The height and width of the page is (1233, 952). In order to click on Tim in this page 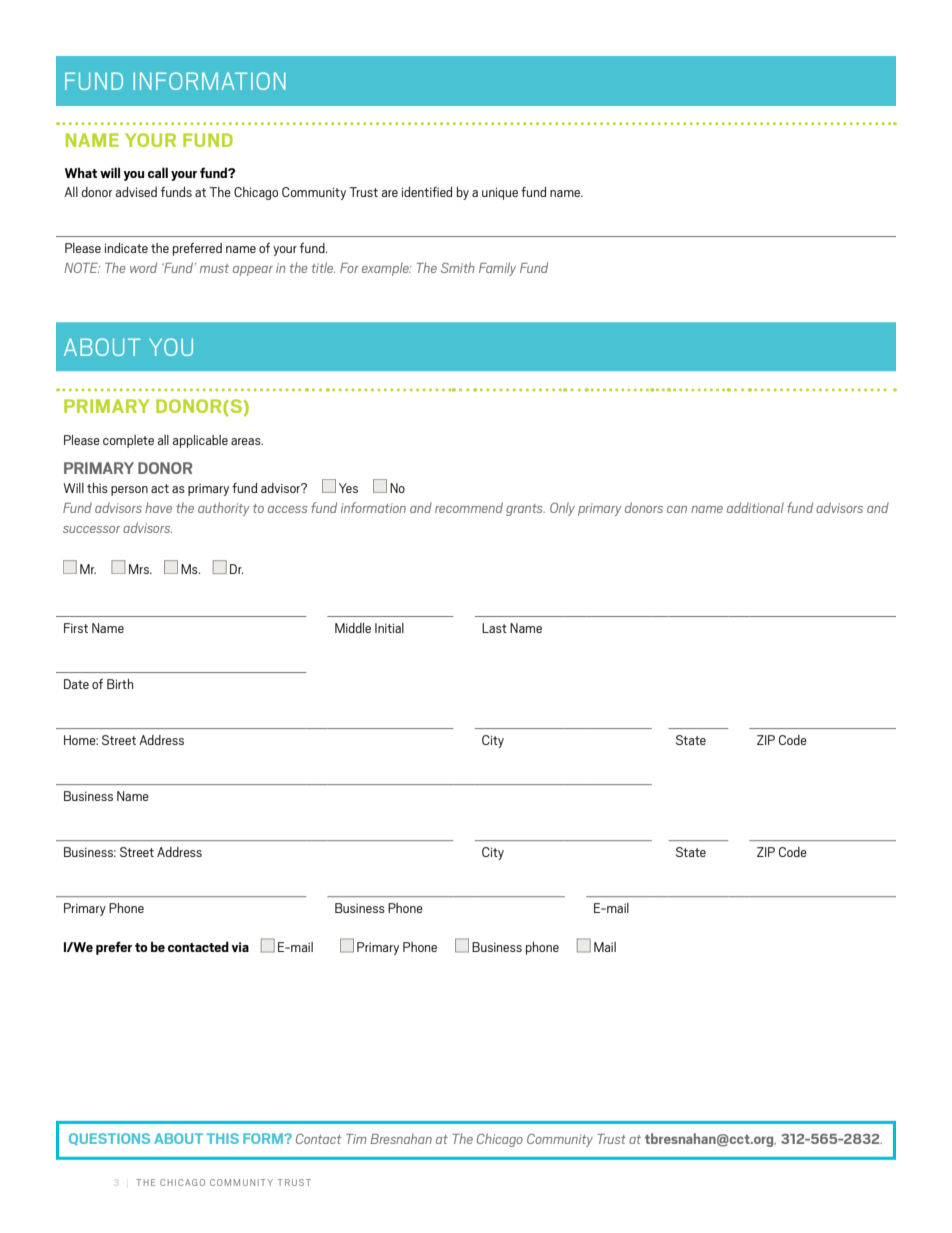, I will do `click(356, 1139)`.
